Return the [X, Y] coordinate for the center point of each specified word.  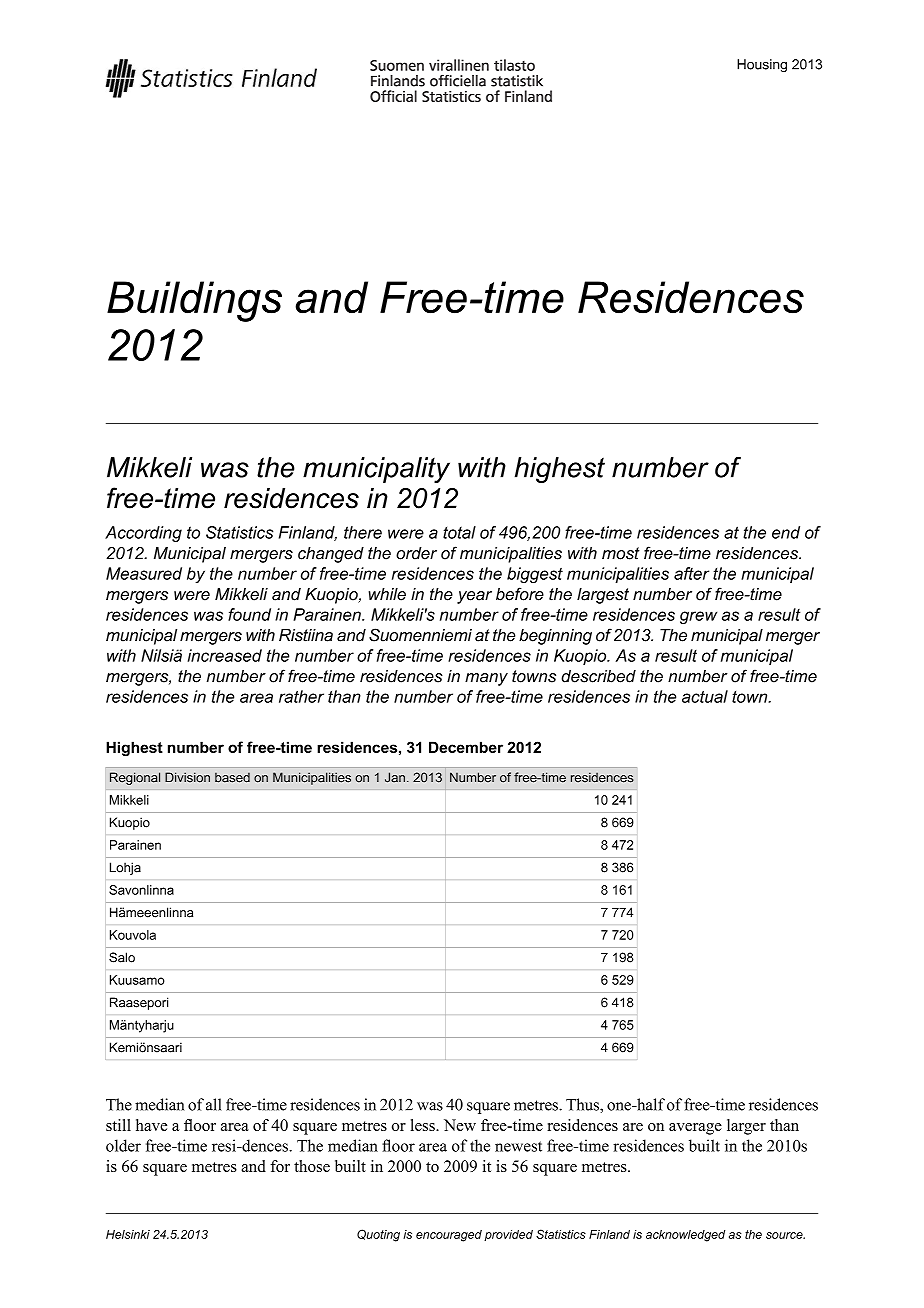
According [143, 534]
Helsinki [128, 1234]
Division [187, 777]
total [459, 532]
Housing [762, 65]
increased [225, 655]
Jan [395, 777]
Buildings [194, 301]
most [621, 553]
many [486, 679]
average [695, 1129]
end [786, 532]
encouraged [449, 1236]
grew [698, 617]
